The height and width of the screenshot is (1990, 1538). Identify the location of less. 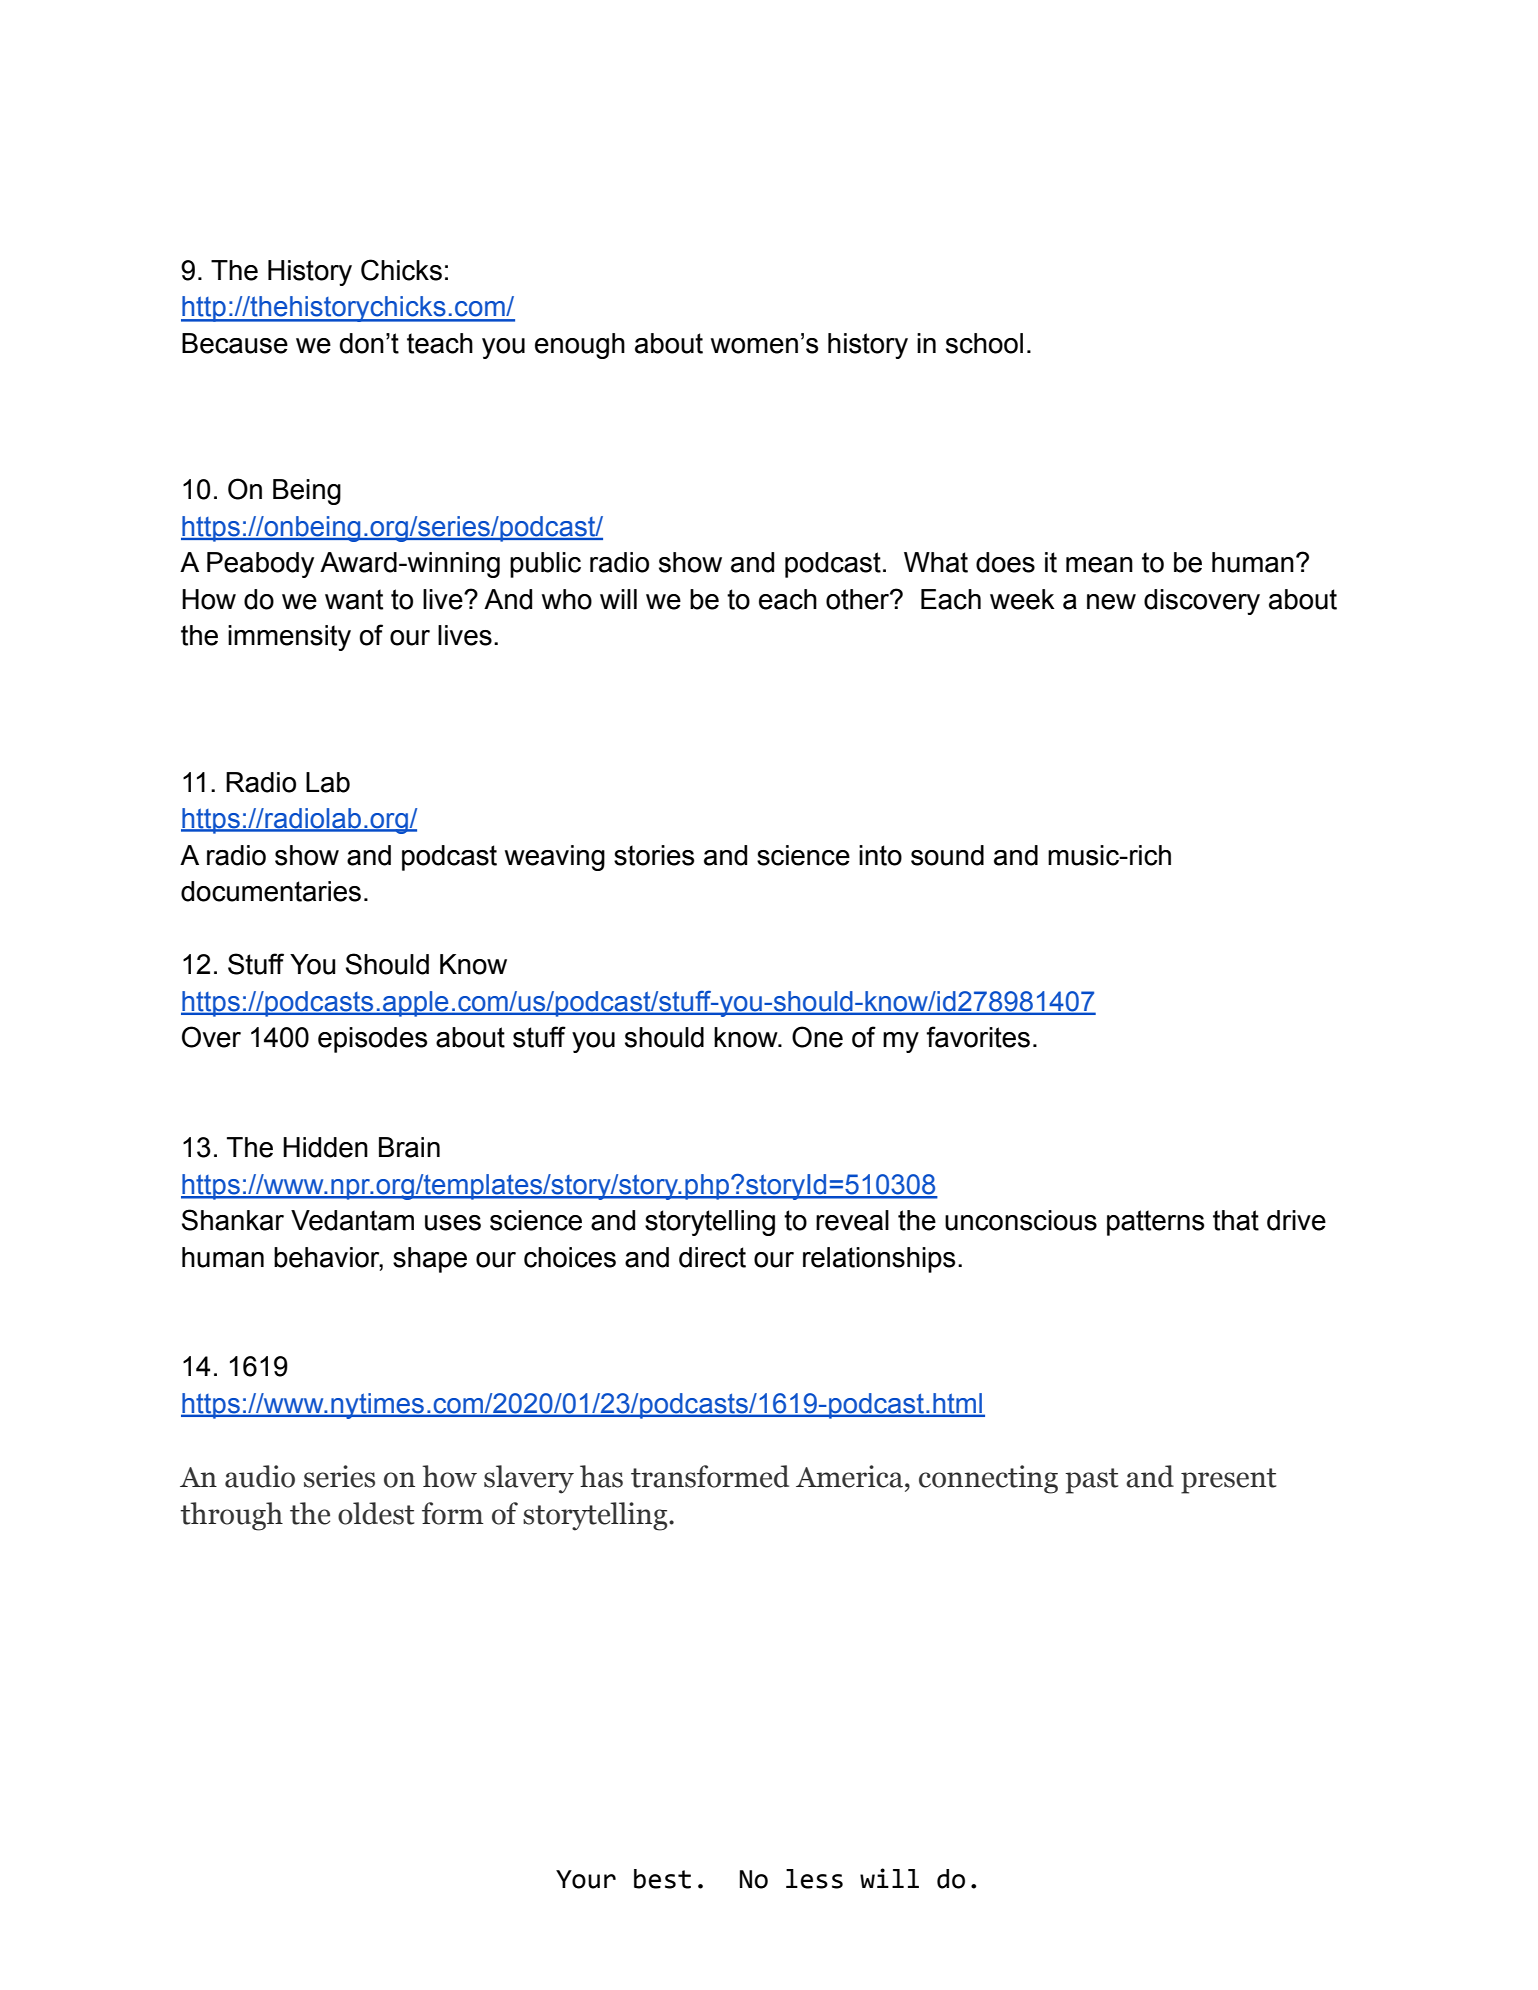
(814, 1879).
